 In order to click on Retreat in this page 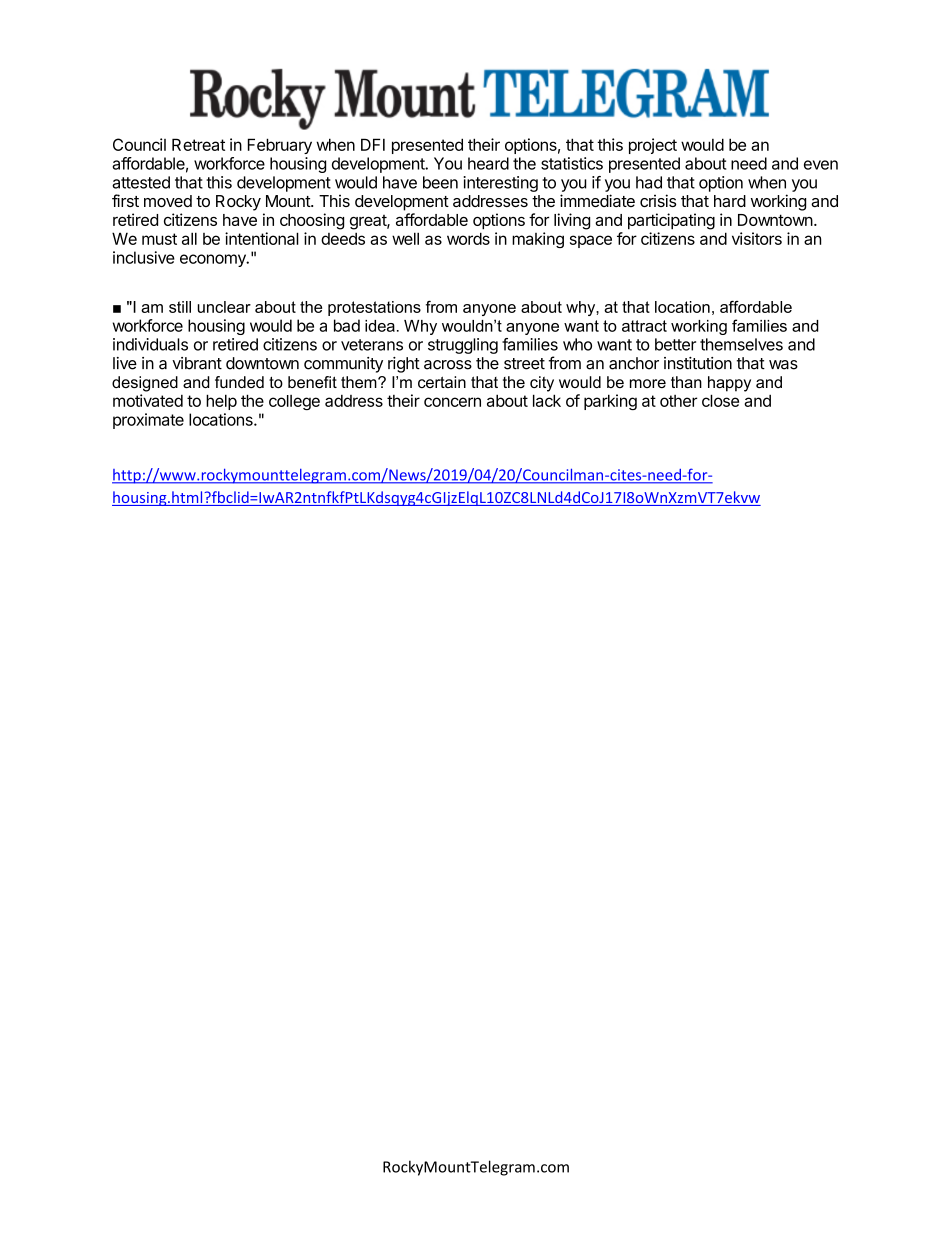, I will do `click(198, 144)`.
